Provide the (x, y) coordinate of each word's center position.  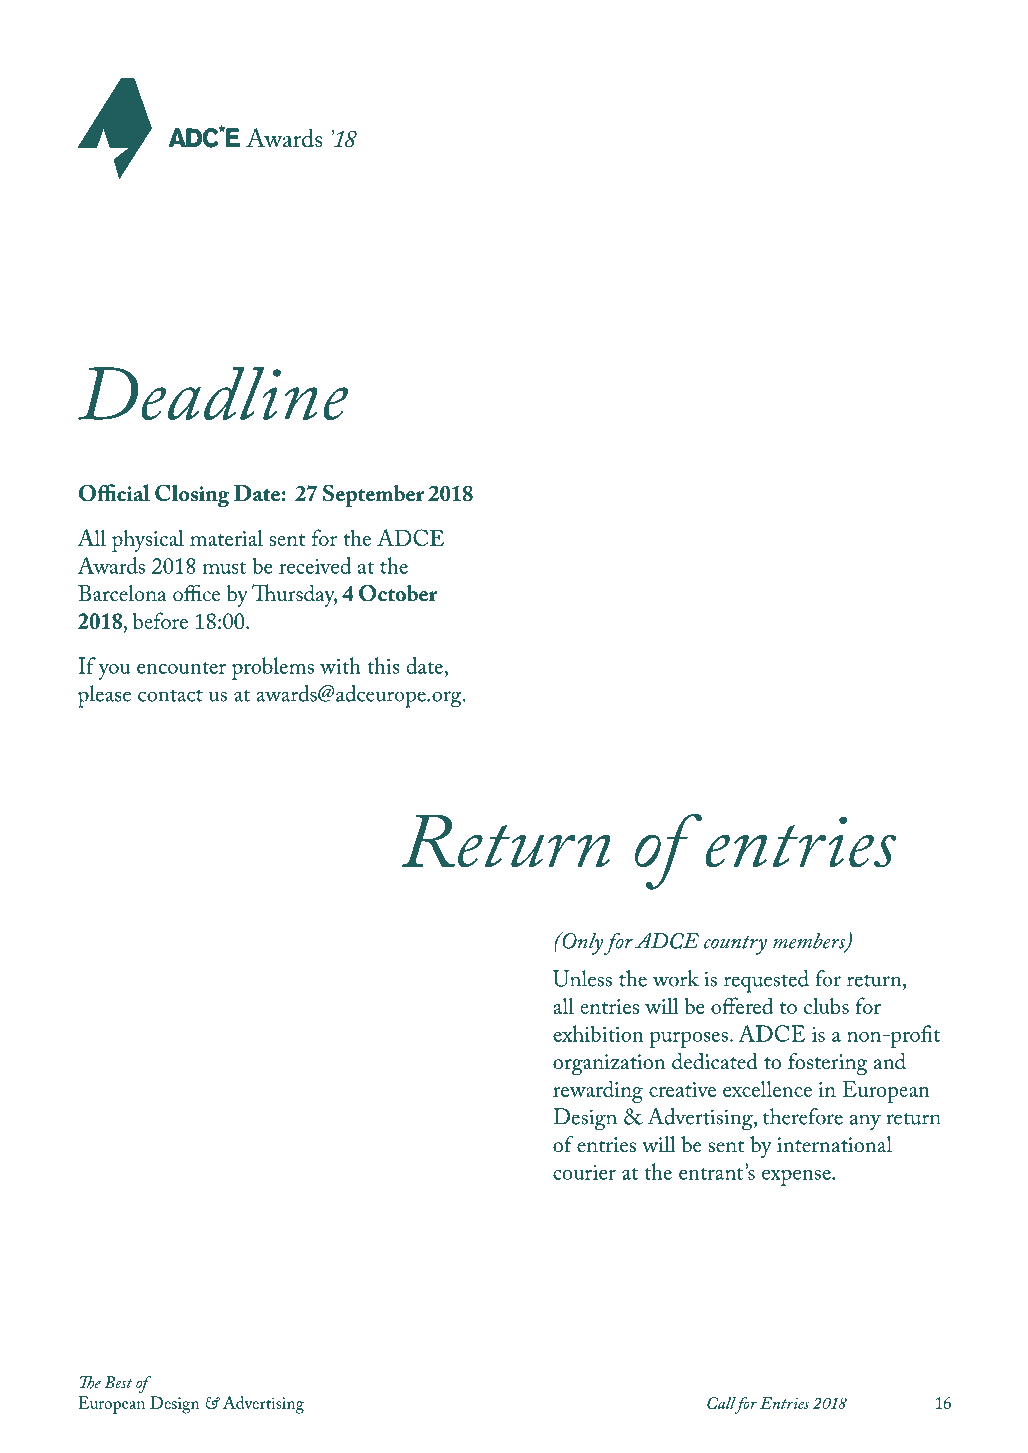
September (373, 495)
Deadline (213, 393)
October (398, 593)
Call (721, 1403)
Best (118, 1382)
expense (797, 1178)
